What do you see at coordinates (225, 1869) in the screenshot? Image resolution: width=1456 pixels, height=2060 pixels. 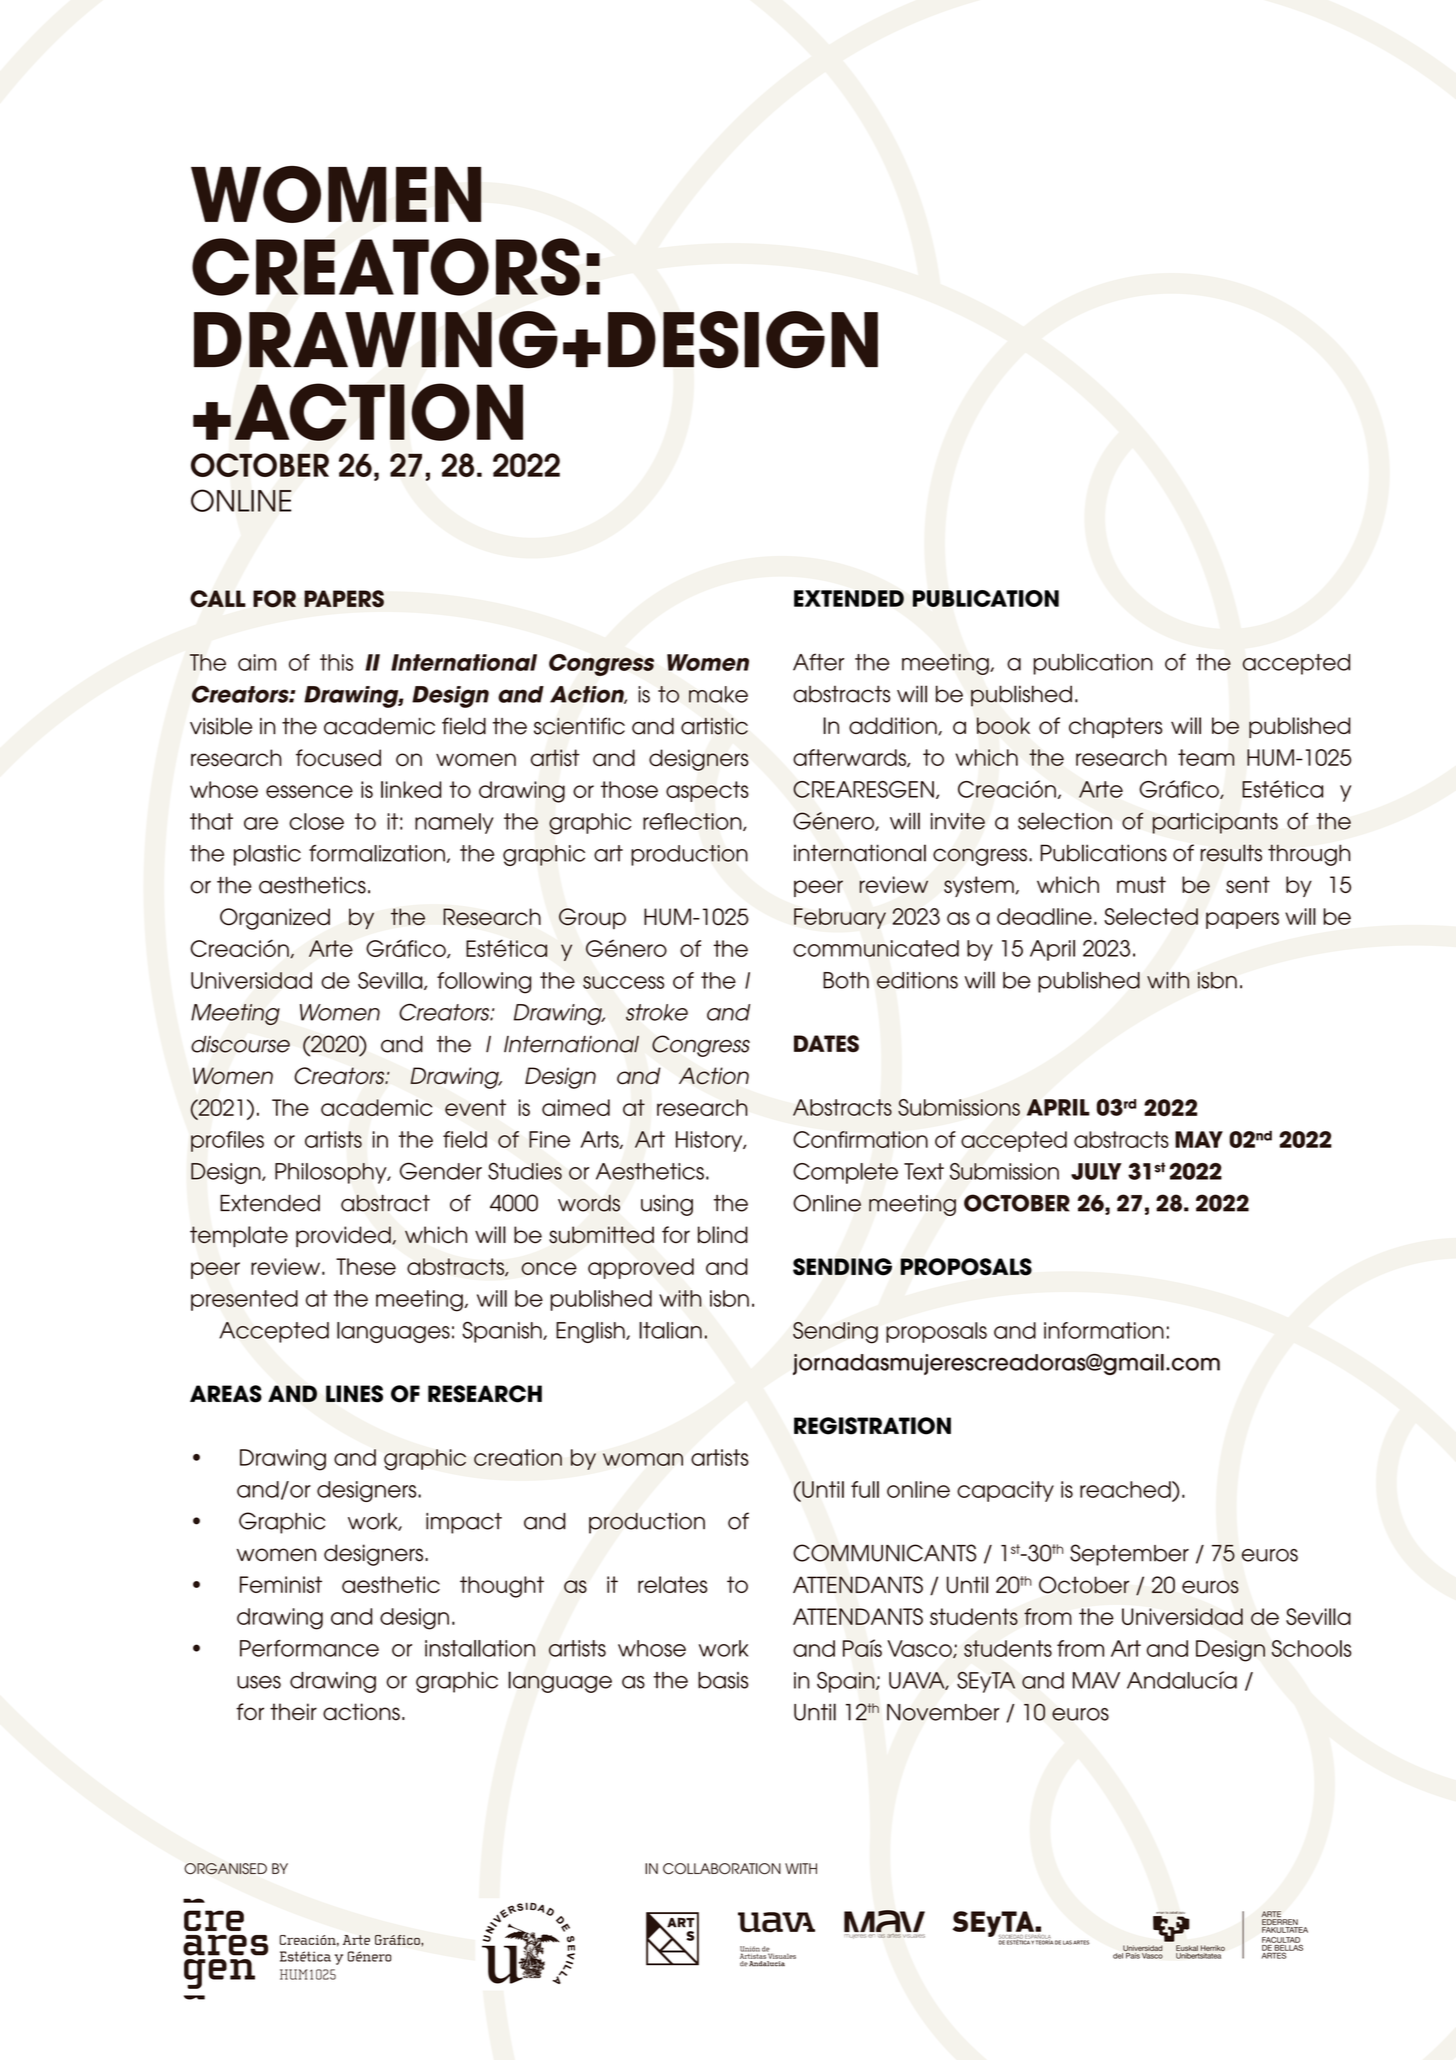 I see `ORGANISED` at bounding box center [225, 1869].
